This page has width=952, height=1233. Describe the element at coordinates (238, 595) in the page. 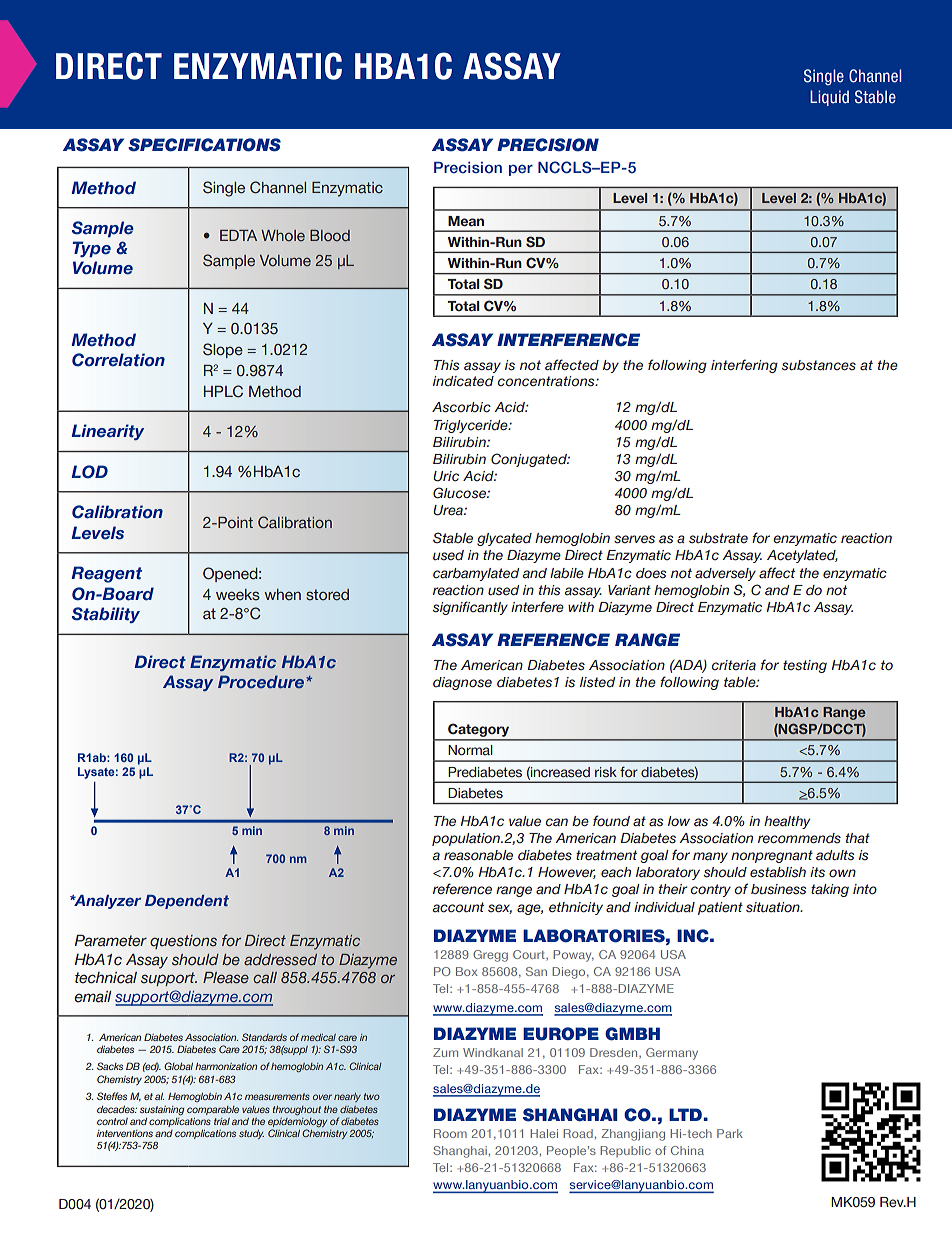

I see `weeks` at that location.
